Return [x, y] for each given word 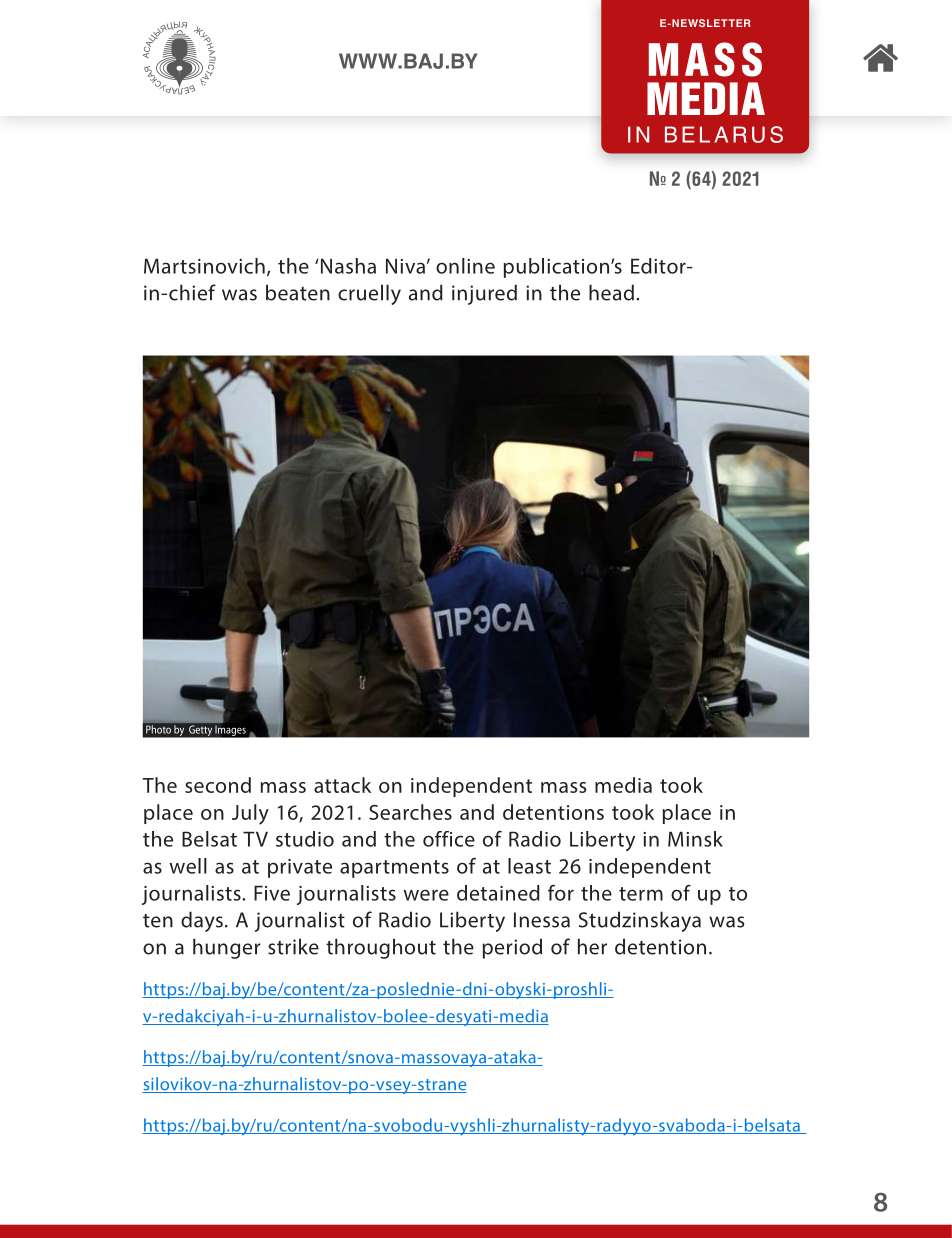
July [250, 814]
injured [484, 294]
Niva [405, 266]
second [218, 785]
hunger [227, 948]
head [611, 292]
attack [342, 785]
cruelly [369, 294]
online [465, 266]
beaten [298, 292]
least [529, 866]
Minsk [695, 839]
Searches [410, 812]
